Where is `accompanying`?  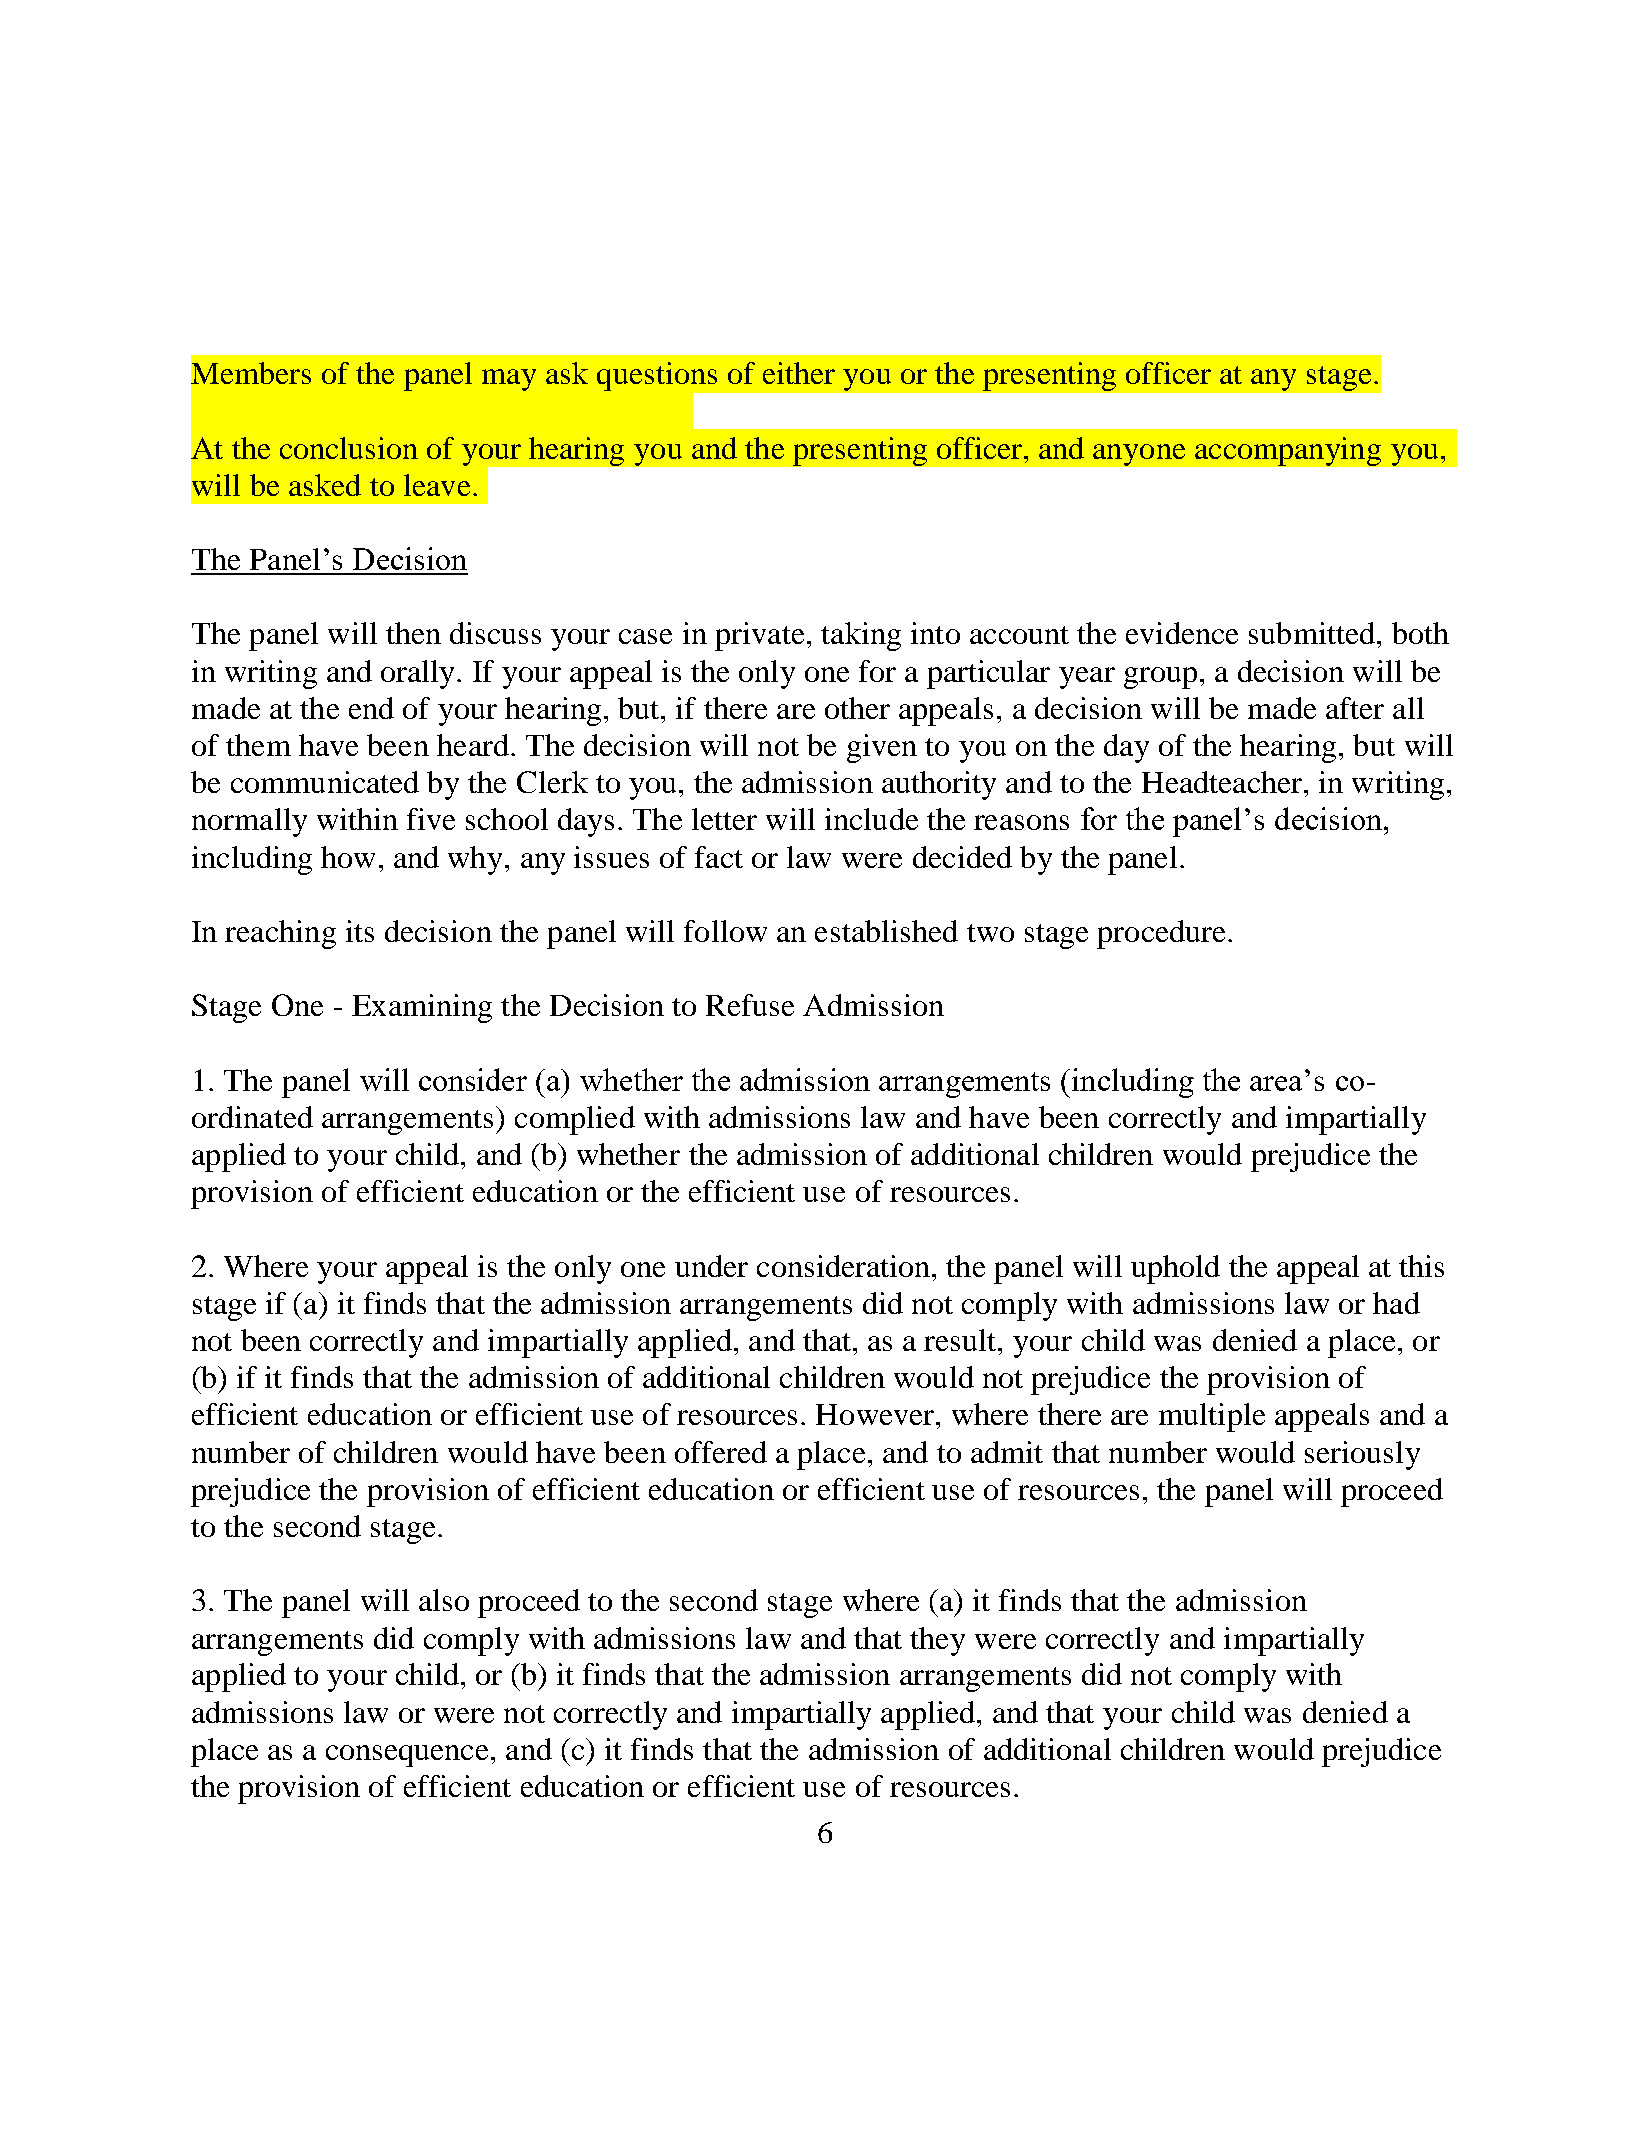
accompanying is located at coordinates (1288, 451).
